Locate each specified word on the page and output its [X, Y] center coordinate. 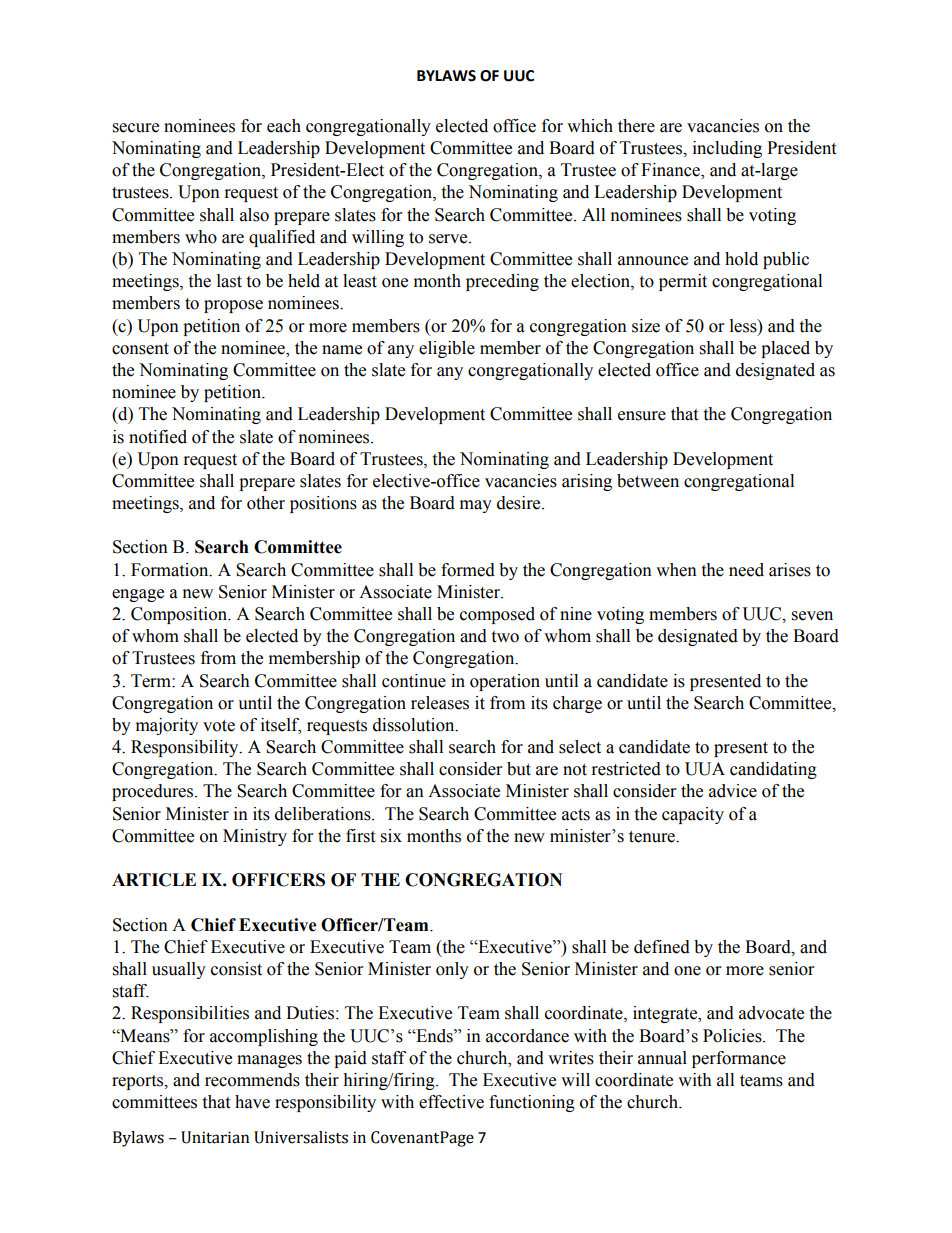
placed [785, 349]
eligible [447, 349]
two [505, 637]
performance [739, 1059]
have [252, 1102]
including [727, 149]
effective [451, 1102]
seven [812, 616]
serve [449, 239]
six [391, 836]
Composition [180, 615]
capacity [693, 815]
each [284, 126]
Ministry [255, 837]
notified [158, 437]
